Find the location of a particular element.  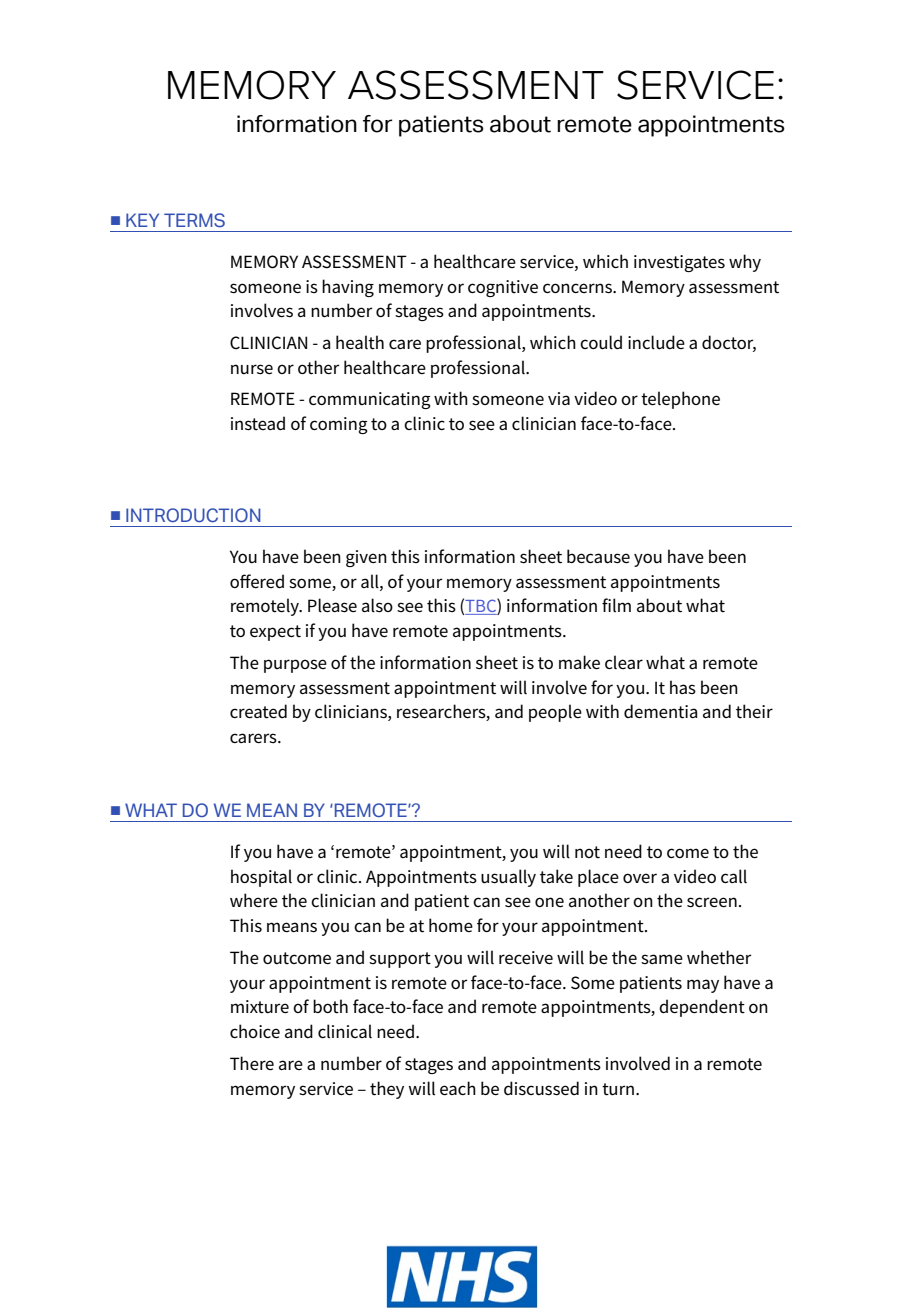

There is located at coordinates (252, 1063).
